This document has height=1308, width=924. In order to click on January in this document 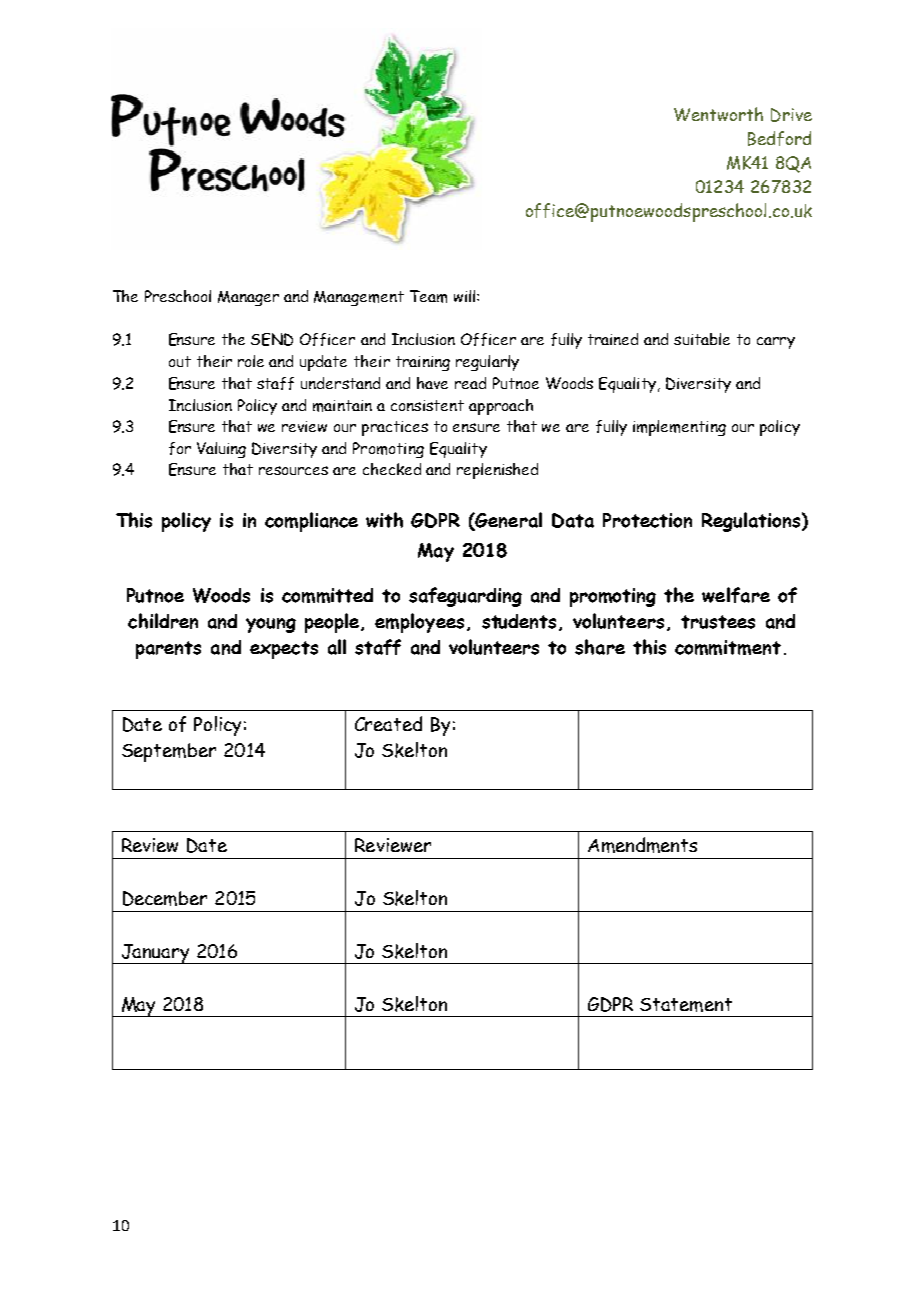, I will do `click(155, 954)`.
